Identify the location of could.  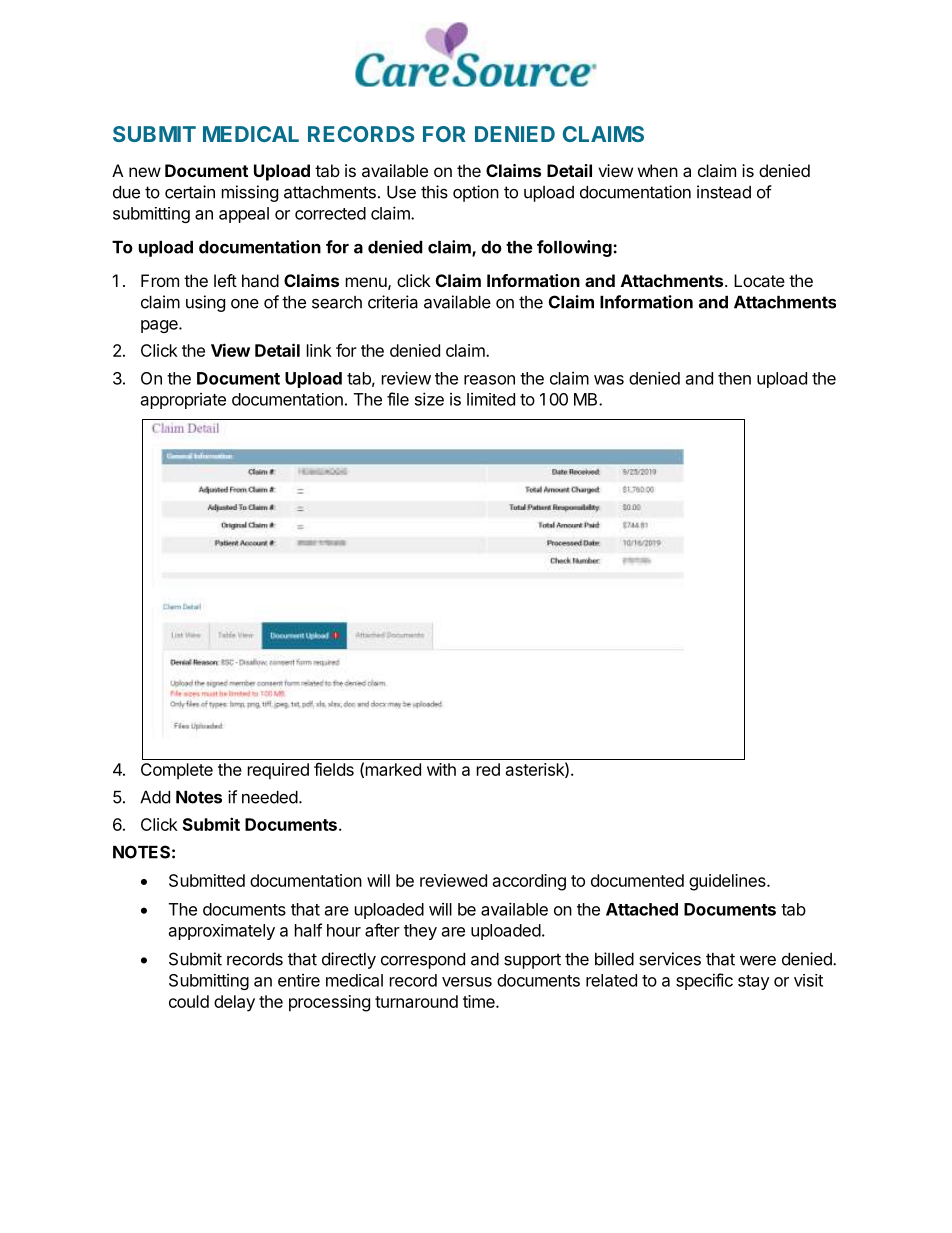
(189, 1001).
